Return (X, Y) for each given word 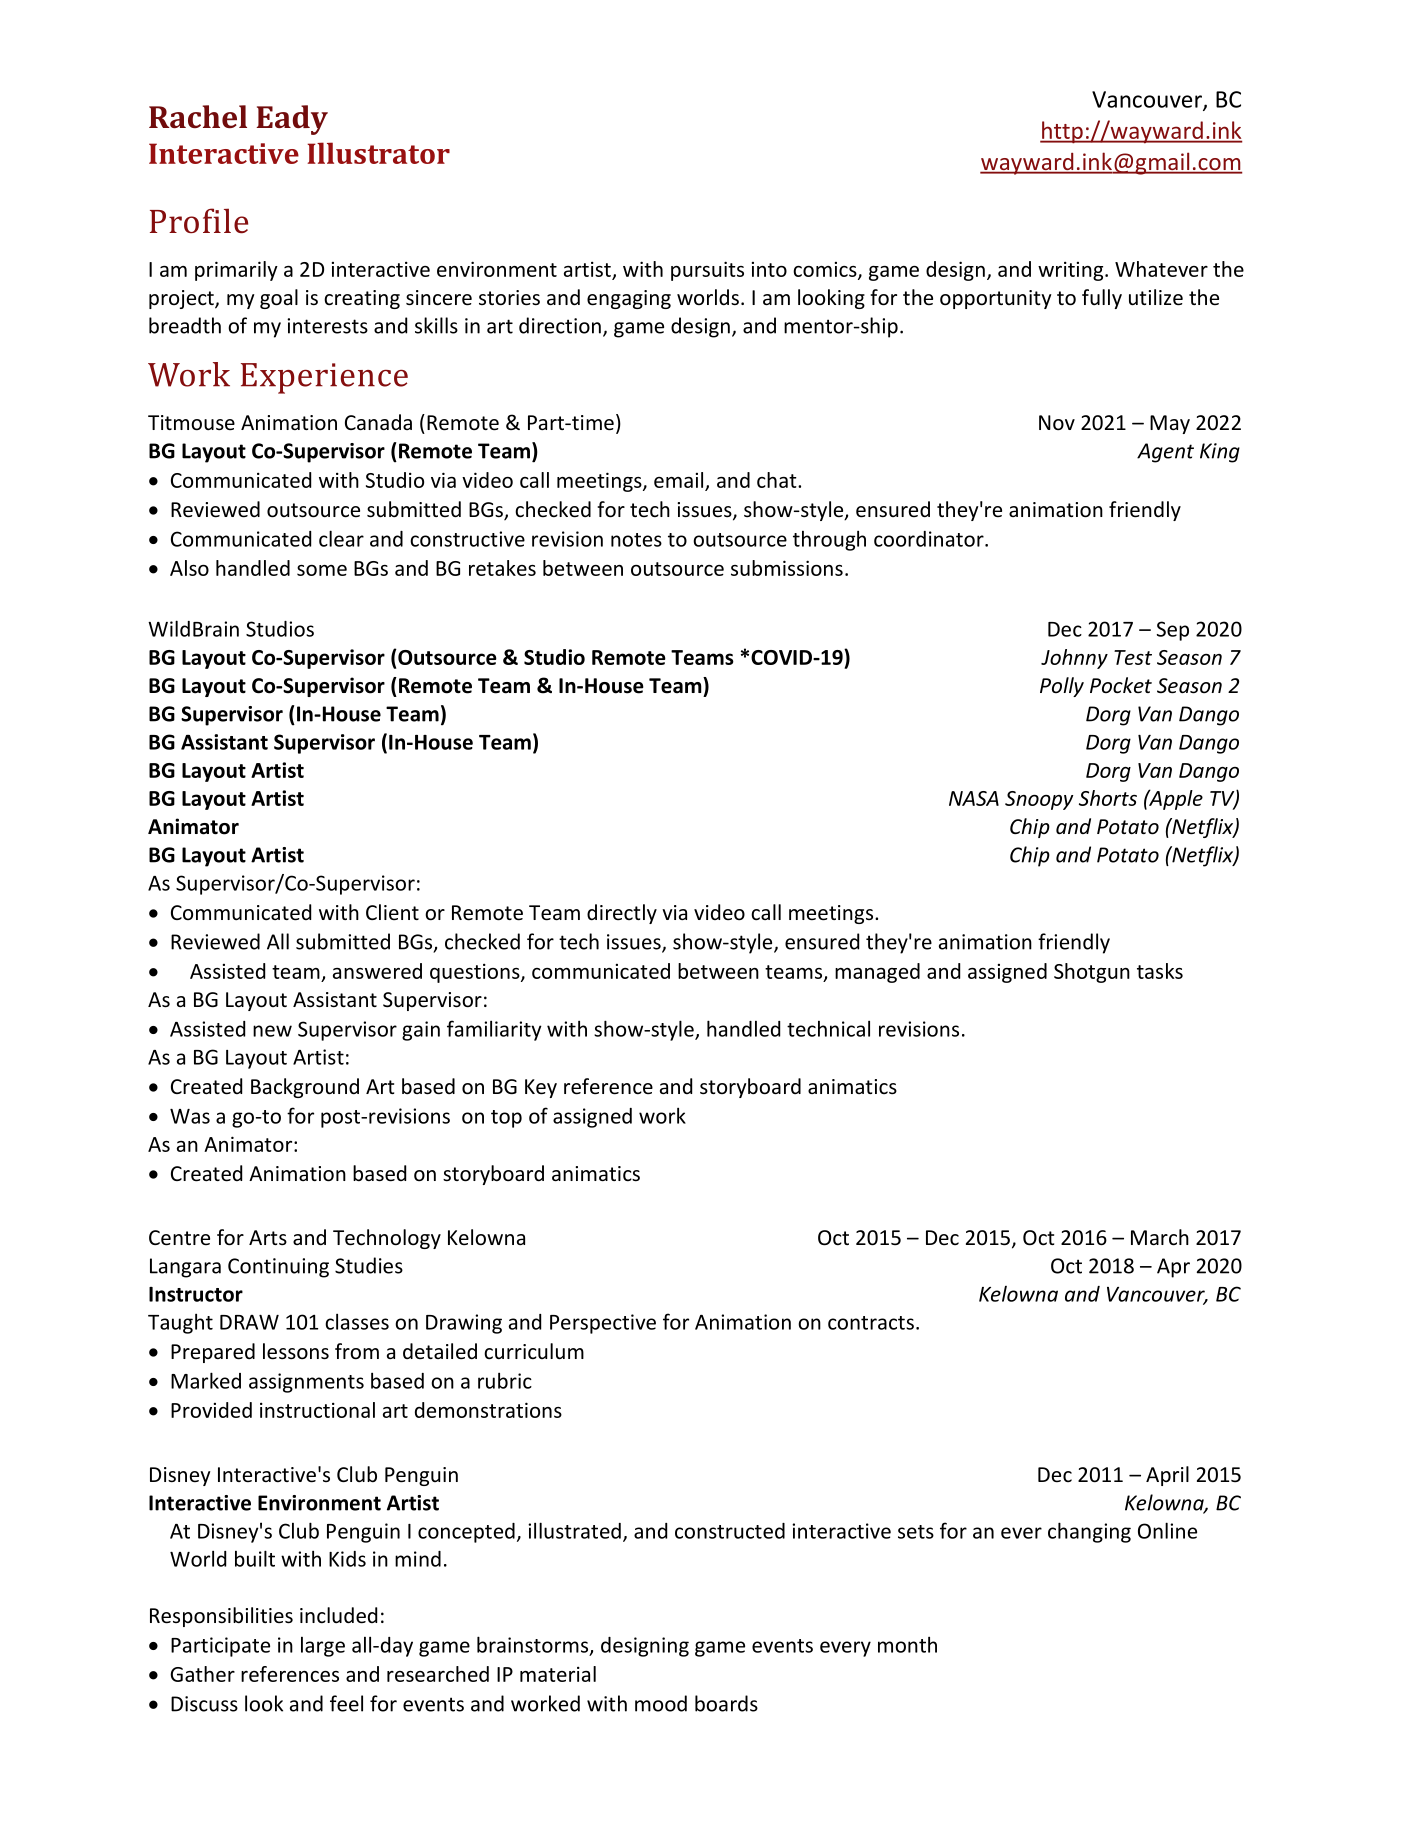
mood (661, 1703)
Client (392, 912)
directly (622, 914)
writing (1072, 271)
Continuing (278, 1268)
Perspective (603, 1324)
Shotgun (1092, 973)
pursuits (707, 271)
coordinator (930, 539)
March (1160, 1237)
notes (636, 540)
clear (341, 538)
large (323, 1647)
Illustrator (378, 153)
